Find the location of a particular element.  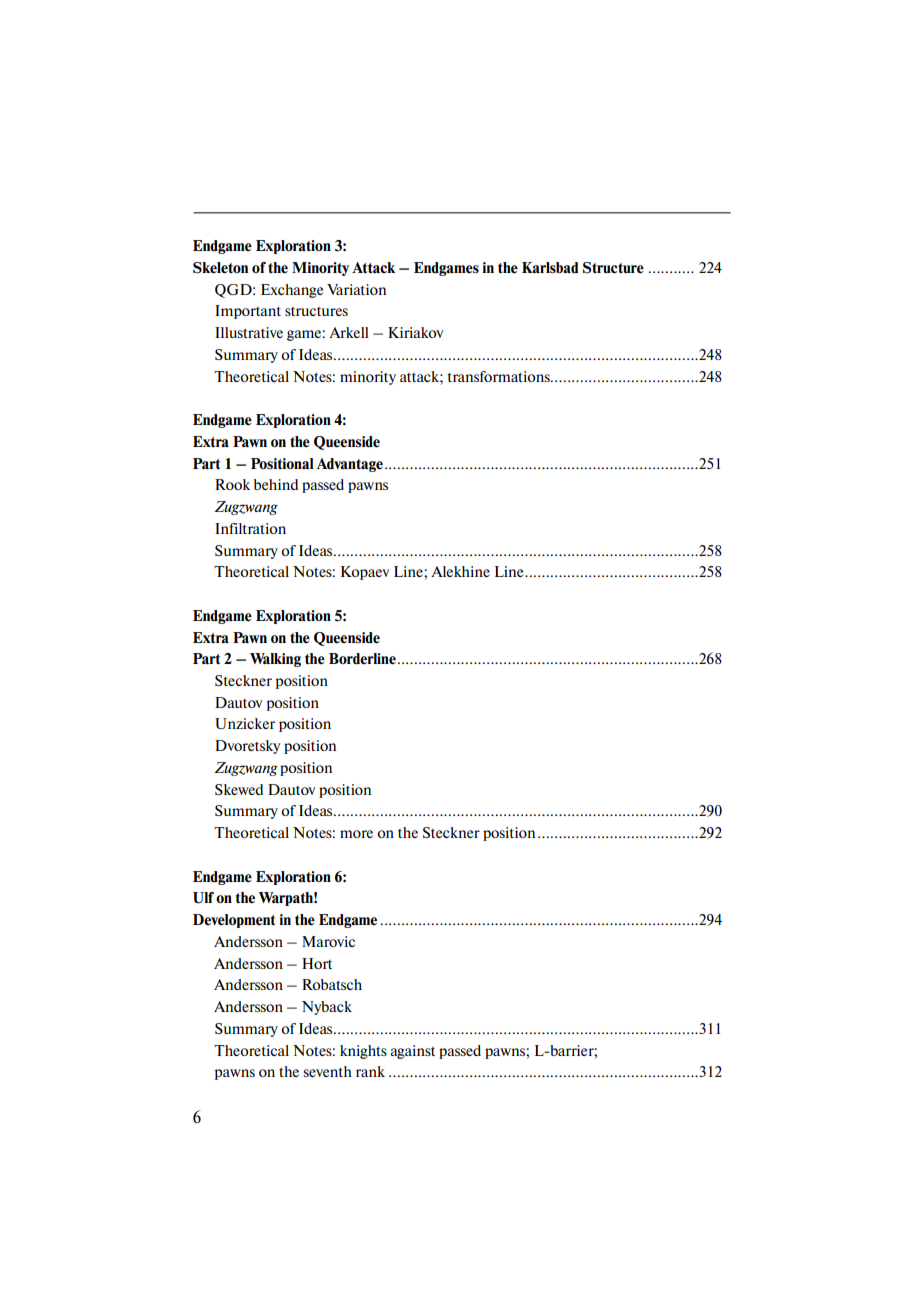

Ulf is located at coordinates (203, 898).
